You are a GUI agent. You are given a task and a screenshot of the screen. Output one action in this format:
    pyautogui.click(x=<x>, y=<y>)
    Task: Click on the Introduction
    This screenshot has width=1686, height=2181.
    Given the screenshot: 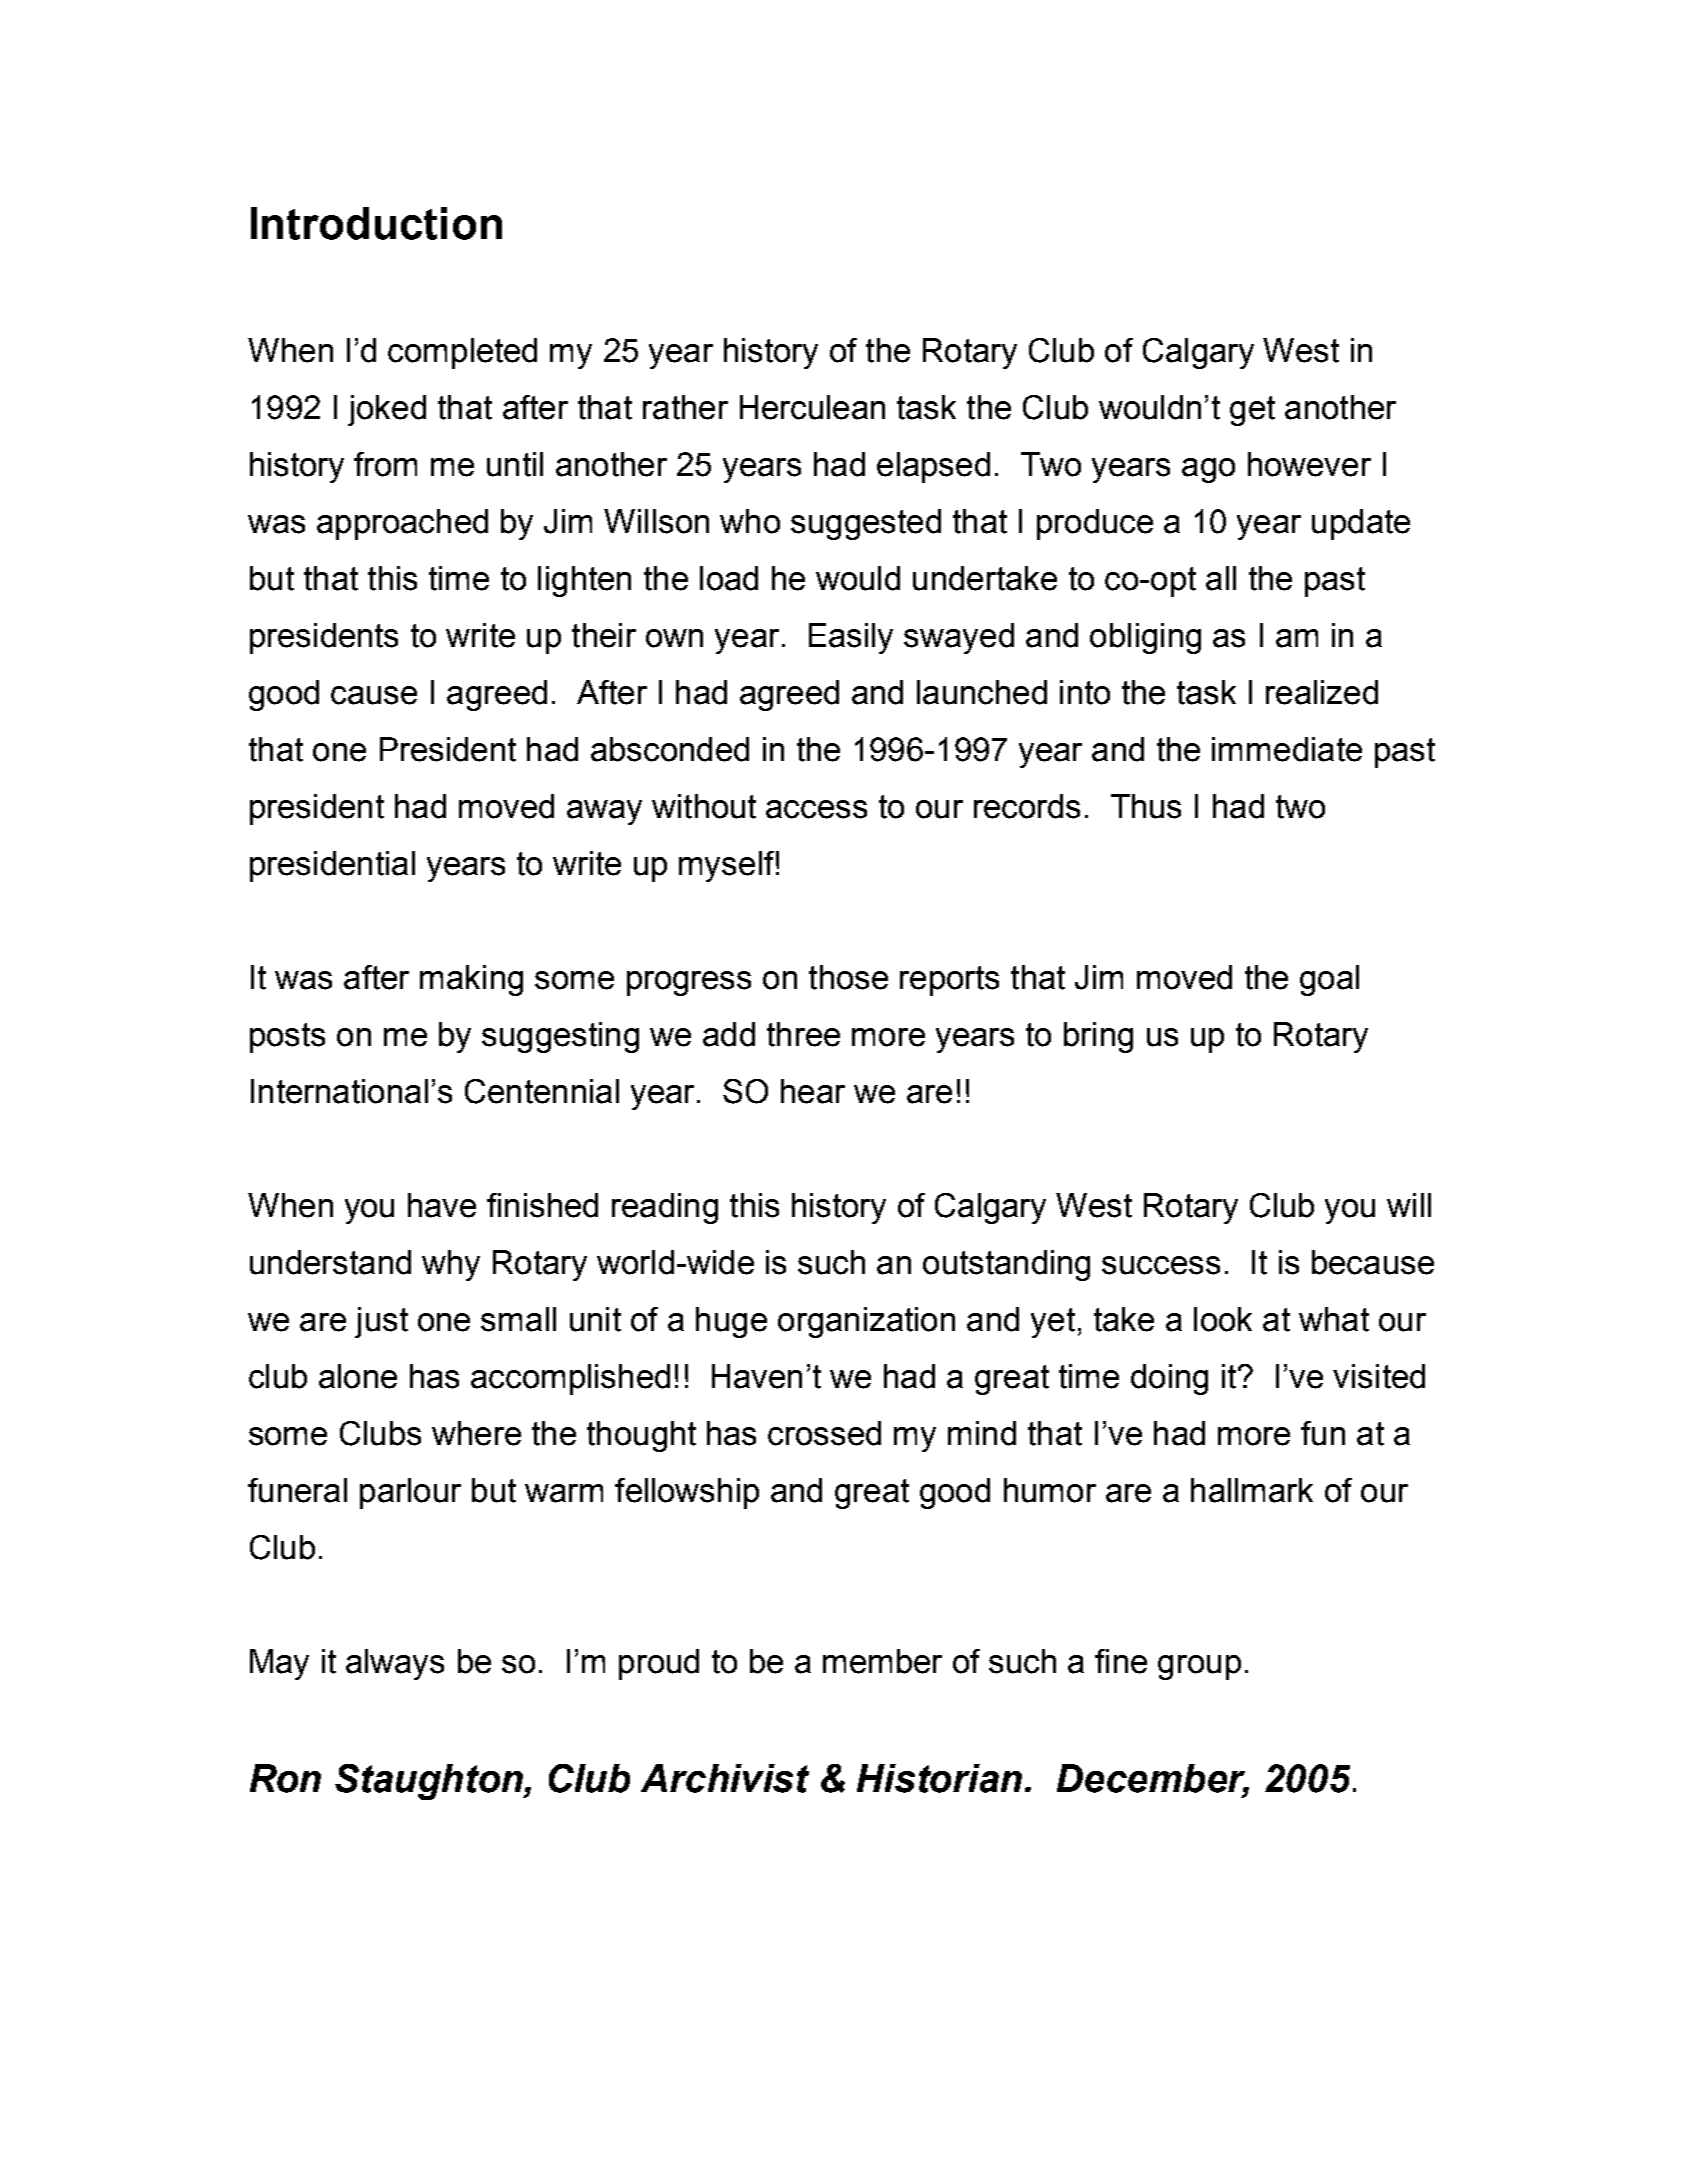 What is the action you would take?
    pyautogui.click(x=376, y=223)
